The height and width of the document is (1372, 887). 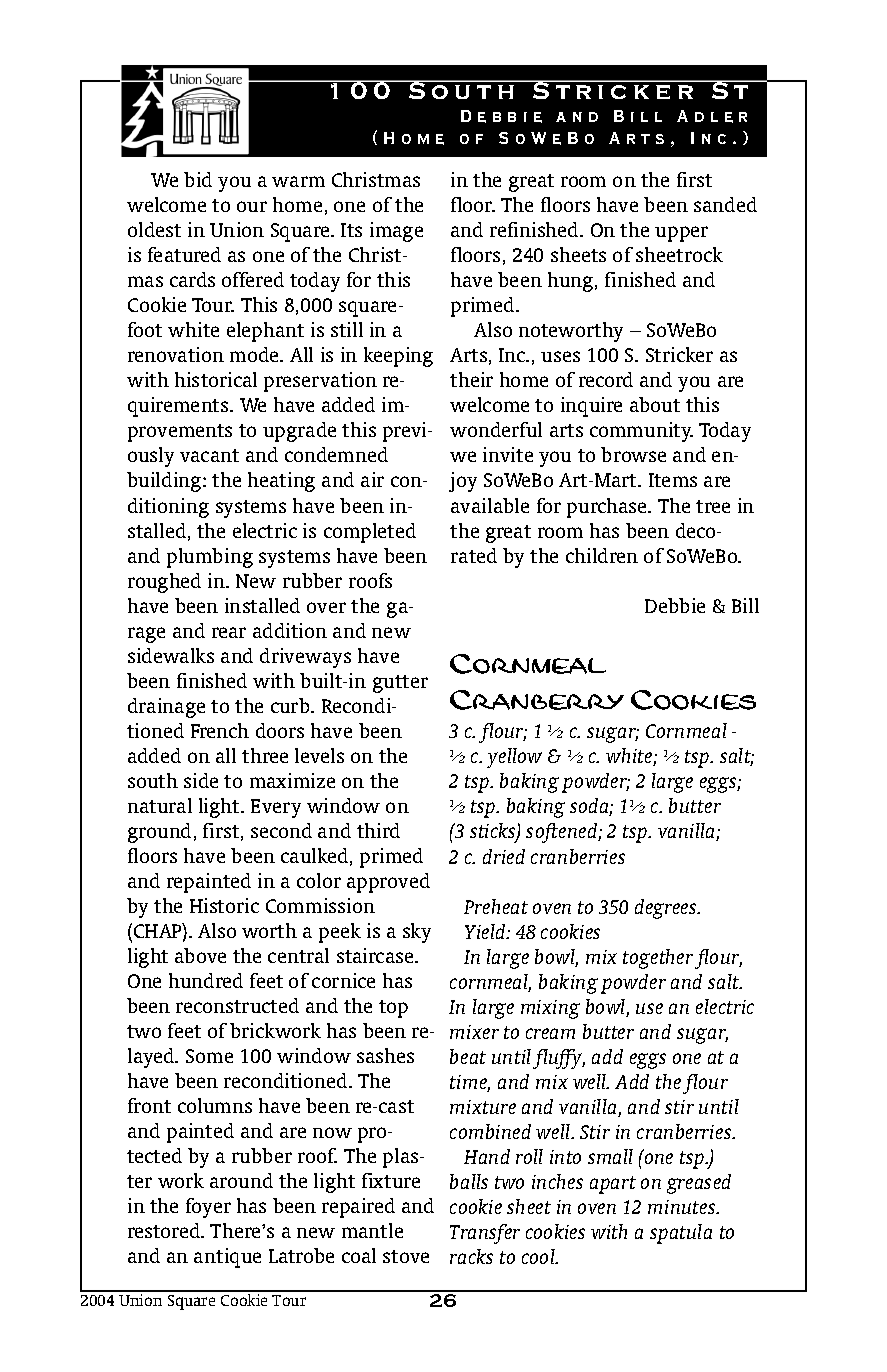 I want to click on foyer, so click(x=208, y=1208).
